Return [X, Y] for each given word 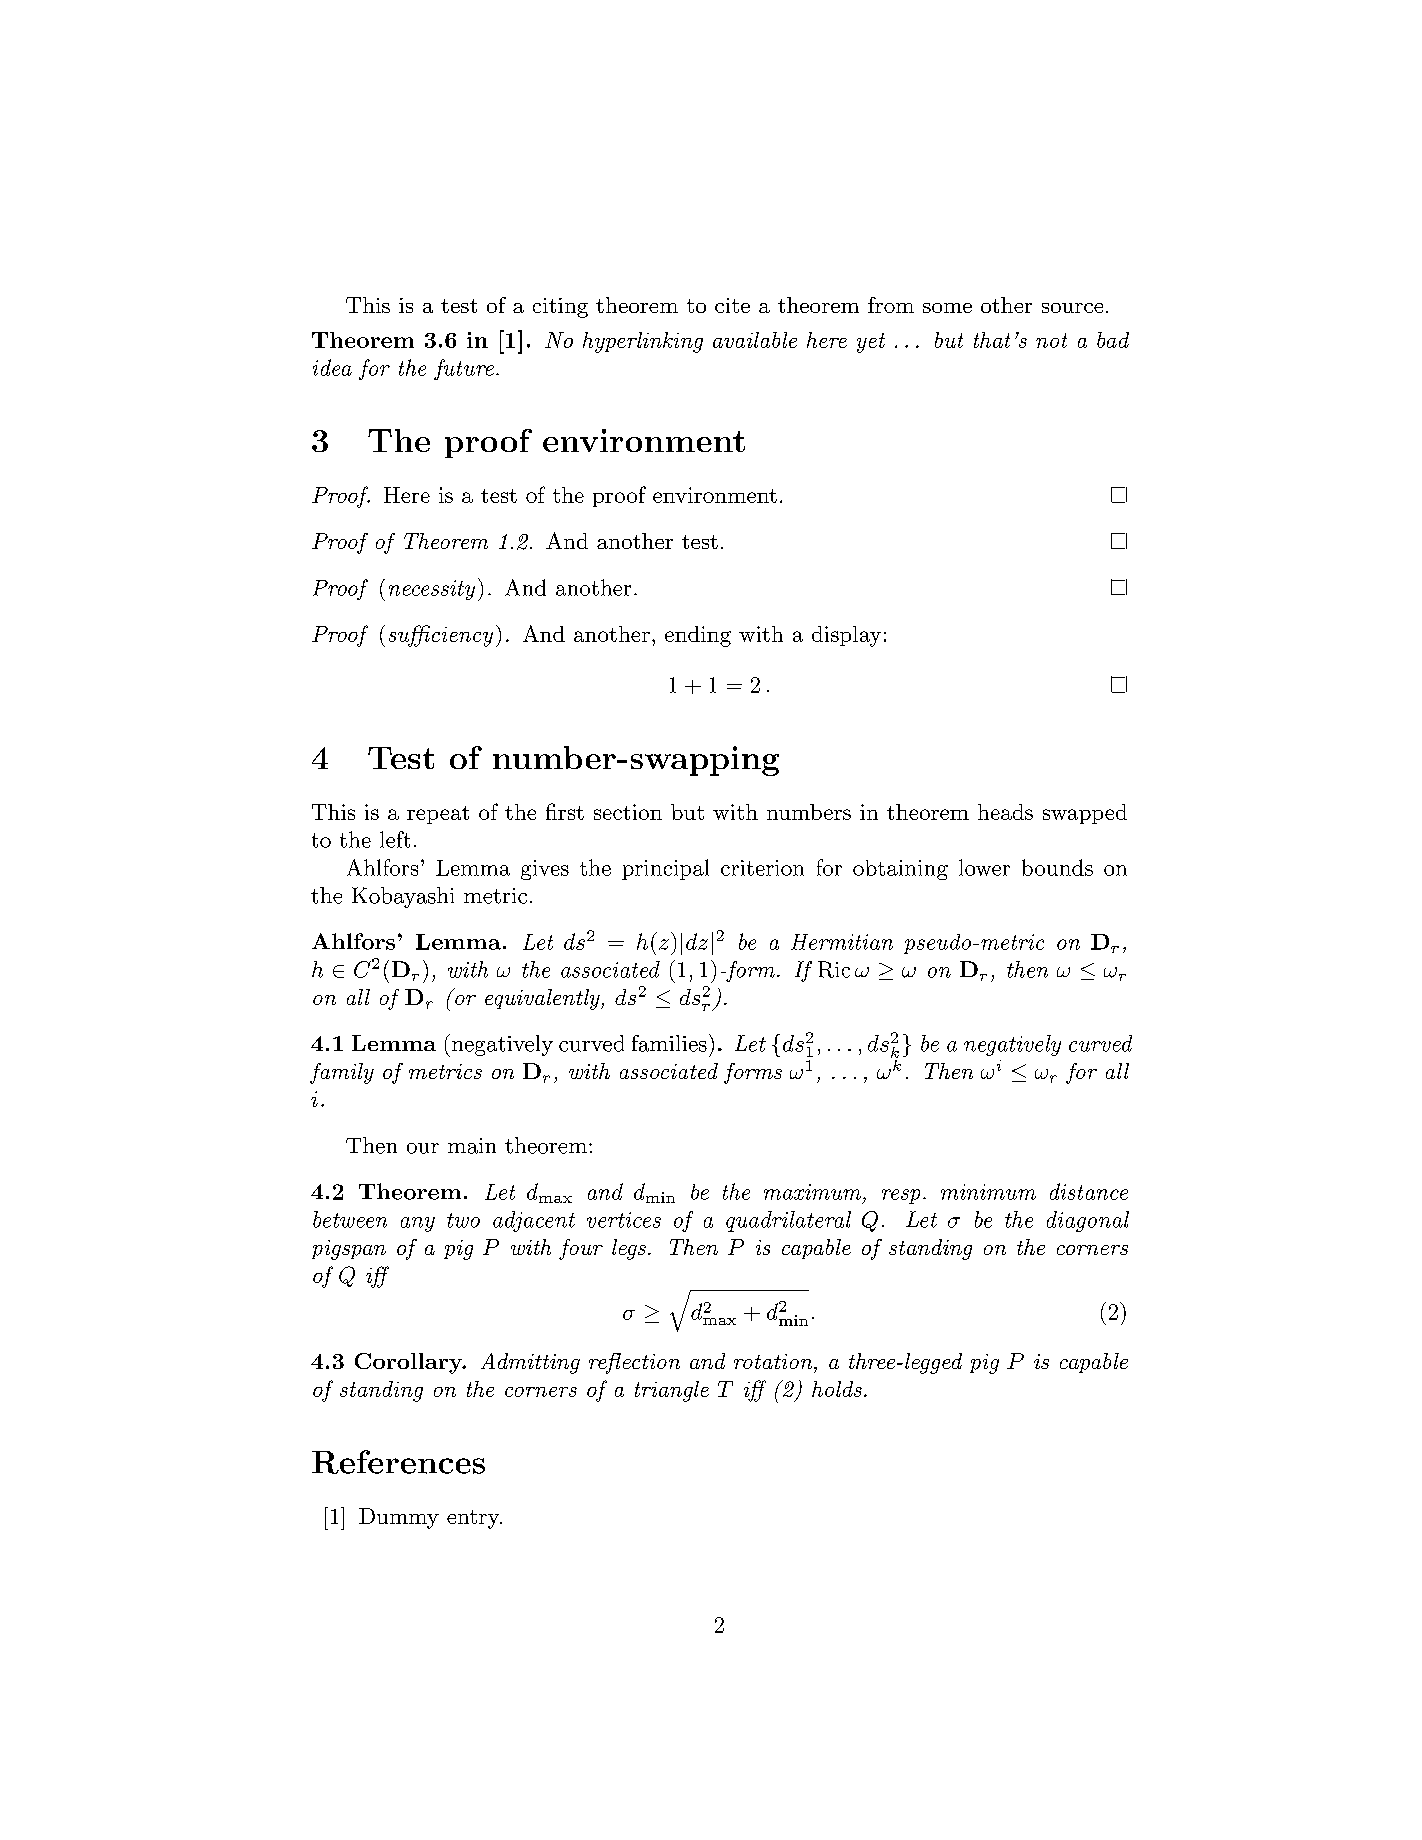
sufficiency [441, 636]
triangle [672, 1391]
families [669, 1043]
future [464, 369]
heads [1005, 812]
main [472, 1146]
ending [698, 636]
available [755, 340]
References [398, 1462]
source [1072, 308]
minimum [988, 1192]
